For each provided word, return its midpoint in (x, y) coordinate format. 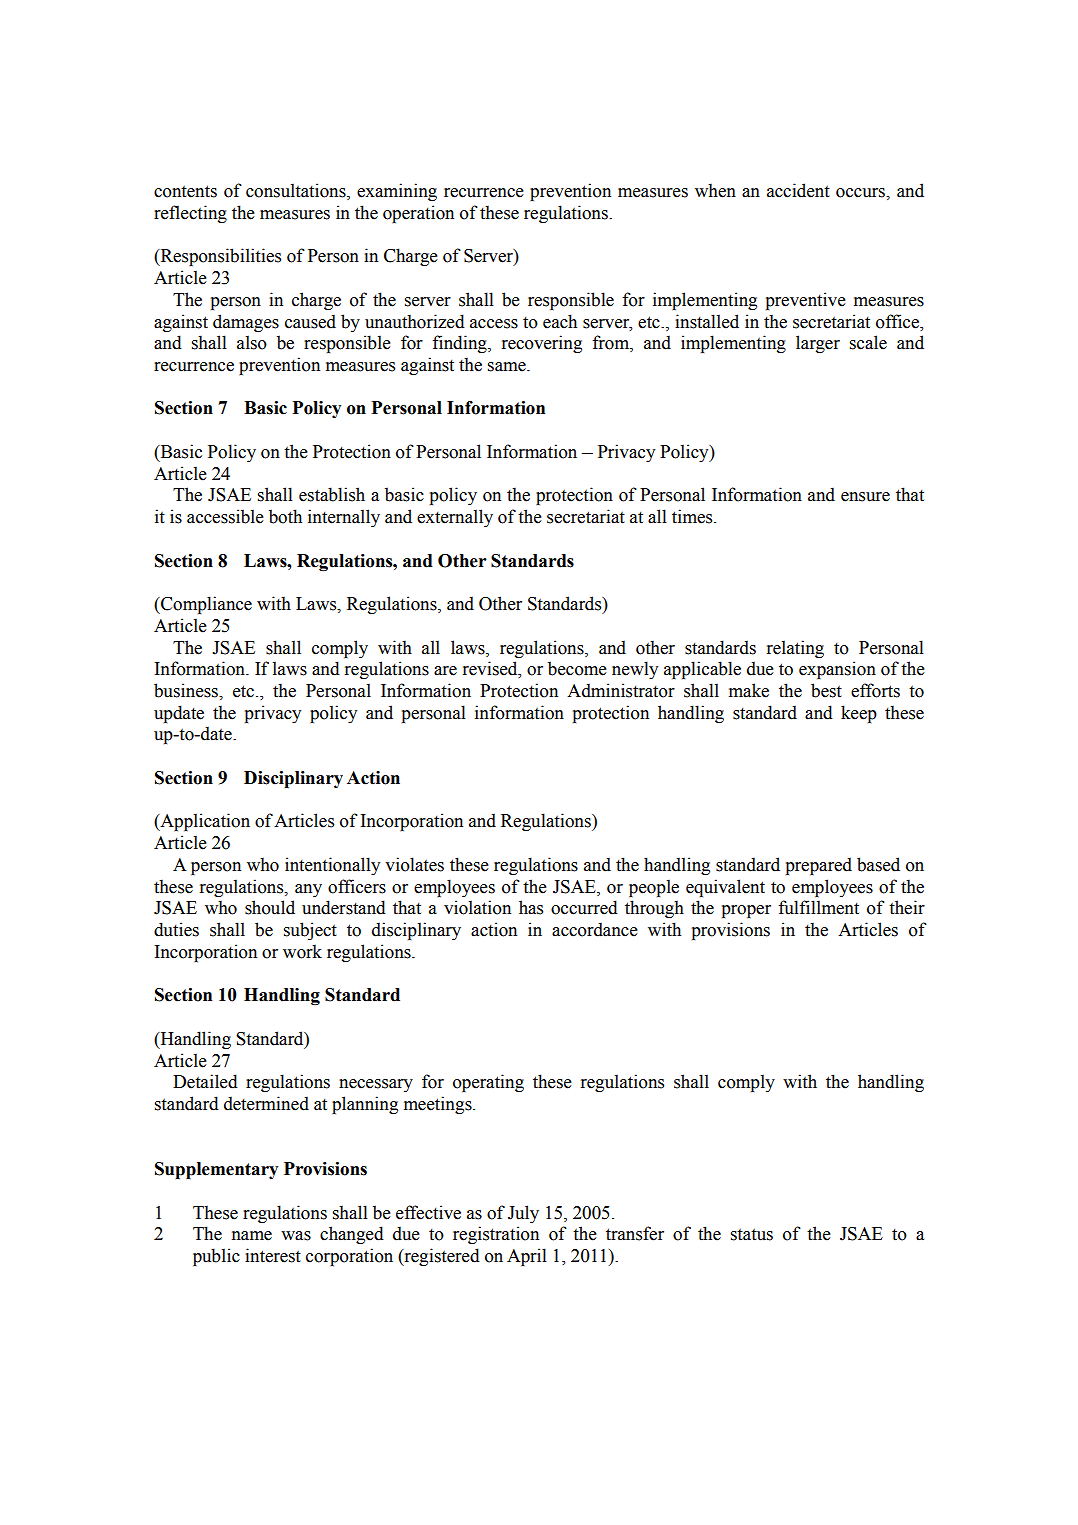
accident (798, 190)
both (285, 516)
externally (455, 518)
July (523, 1214)
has (531, 907)
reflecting (190, 214)
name (252, 1236)
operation (418, 214)
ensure (865, 497)
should (270, 907)
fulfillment (818, 907)
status (752, 1235)
